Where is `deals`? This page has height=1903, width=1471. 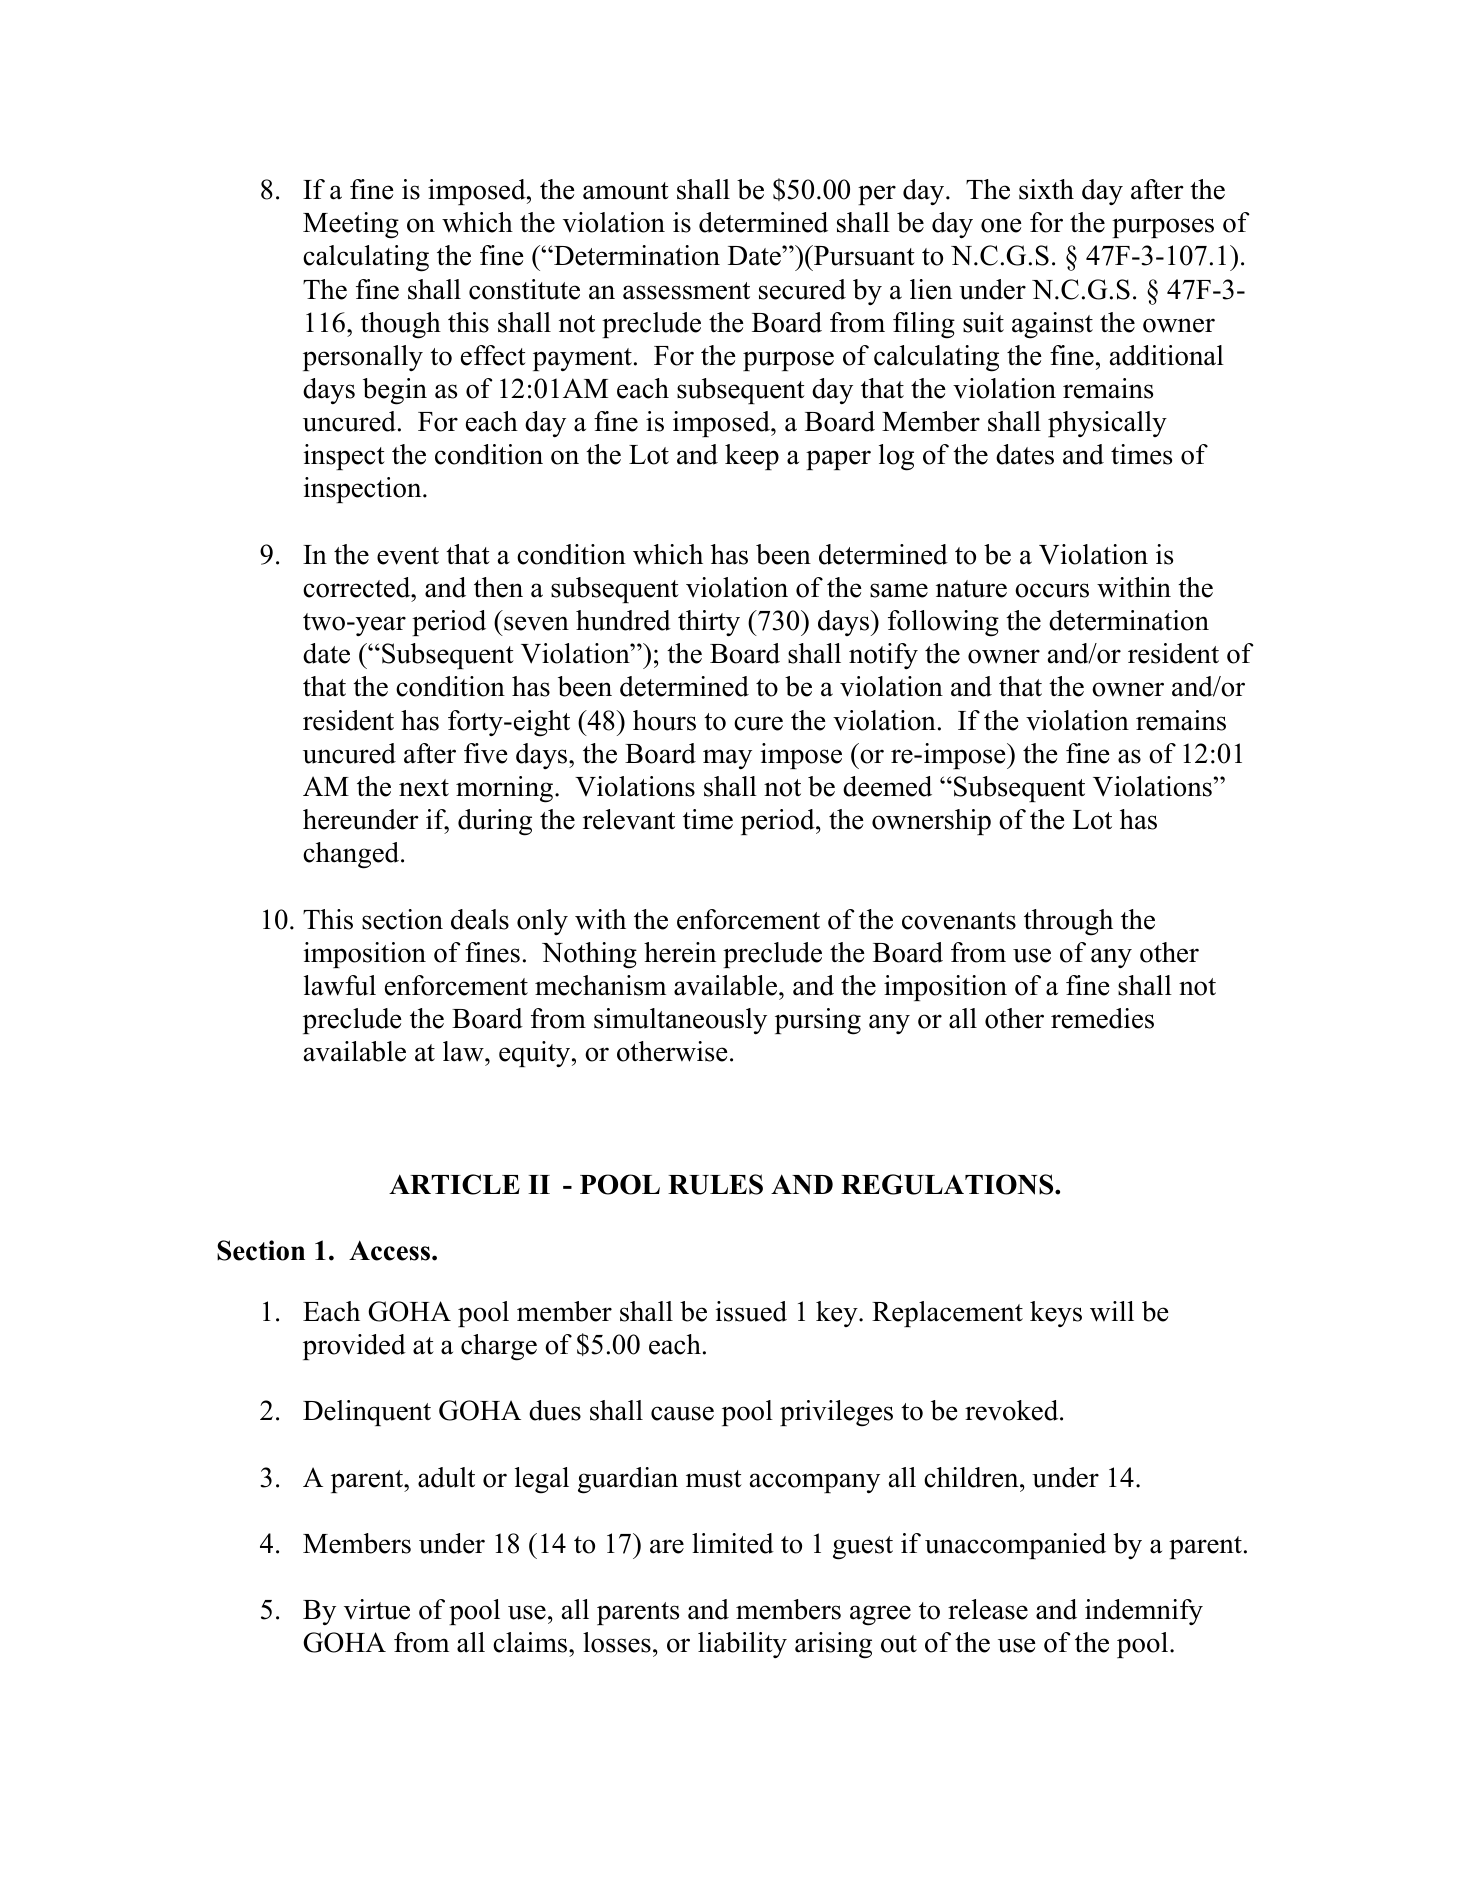 deals is located at coordinates (480, 919).
